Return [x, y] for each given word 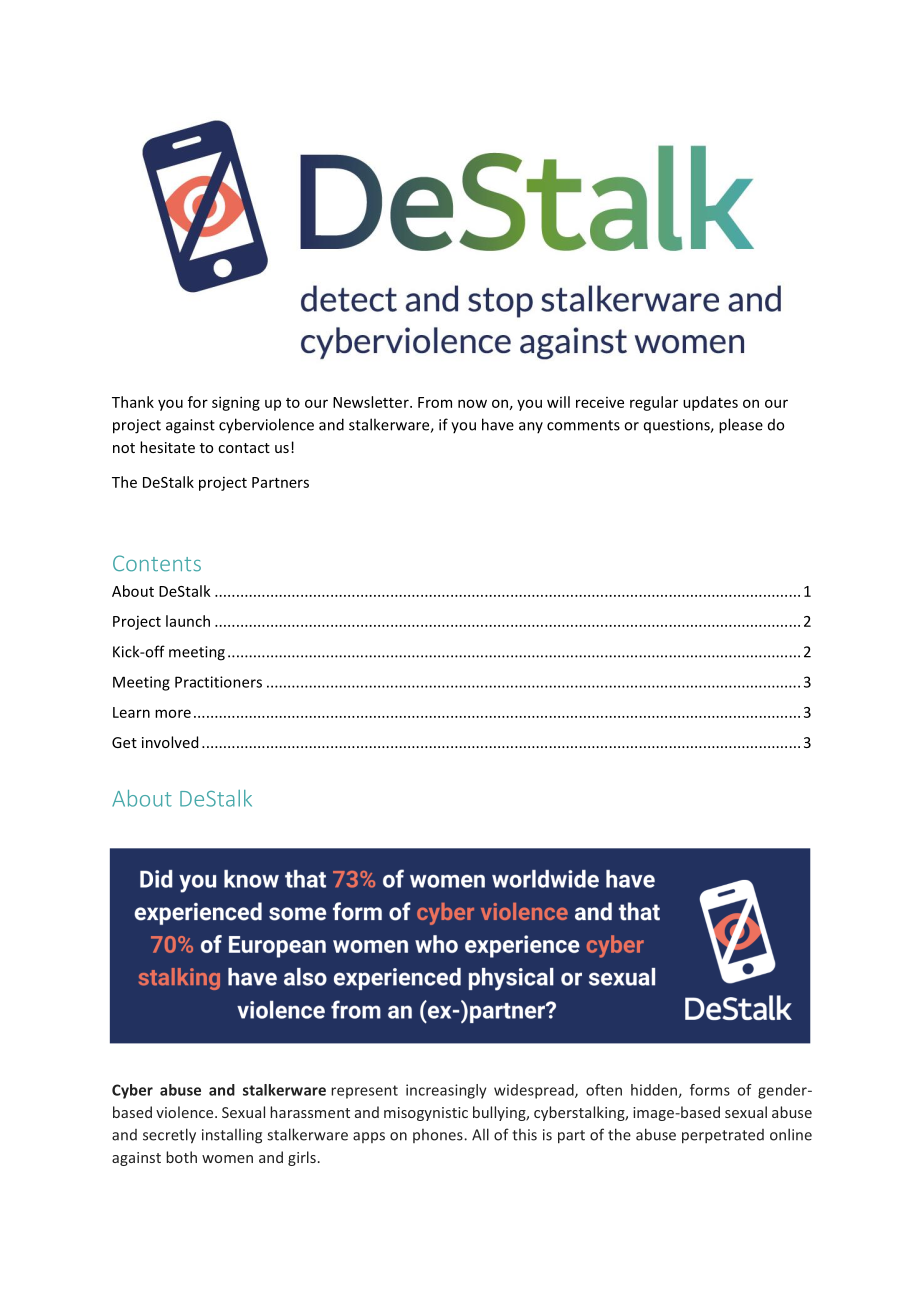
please [741, 426]
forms [710, 1090]
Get [124, 742]
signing [236, 403]
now [472, 403]
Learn [131, 712]
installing [232, 1136]
